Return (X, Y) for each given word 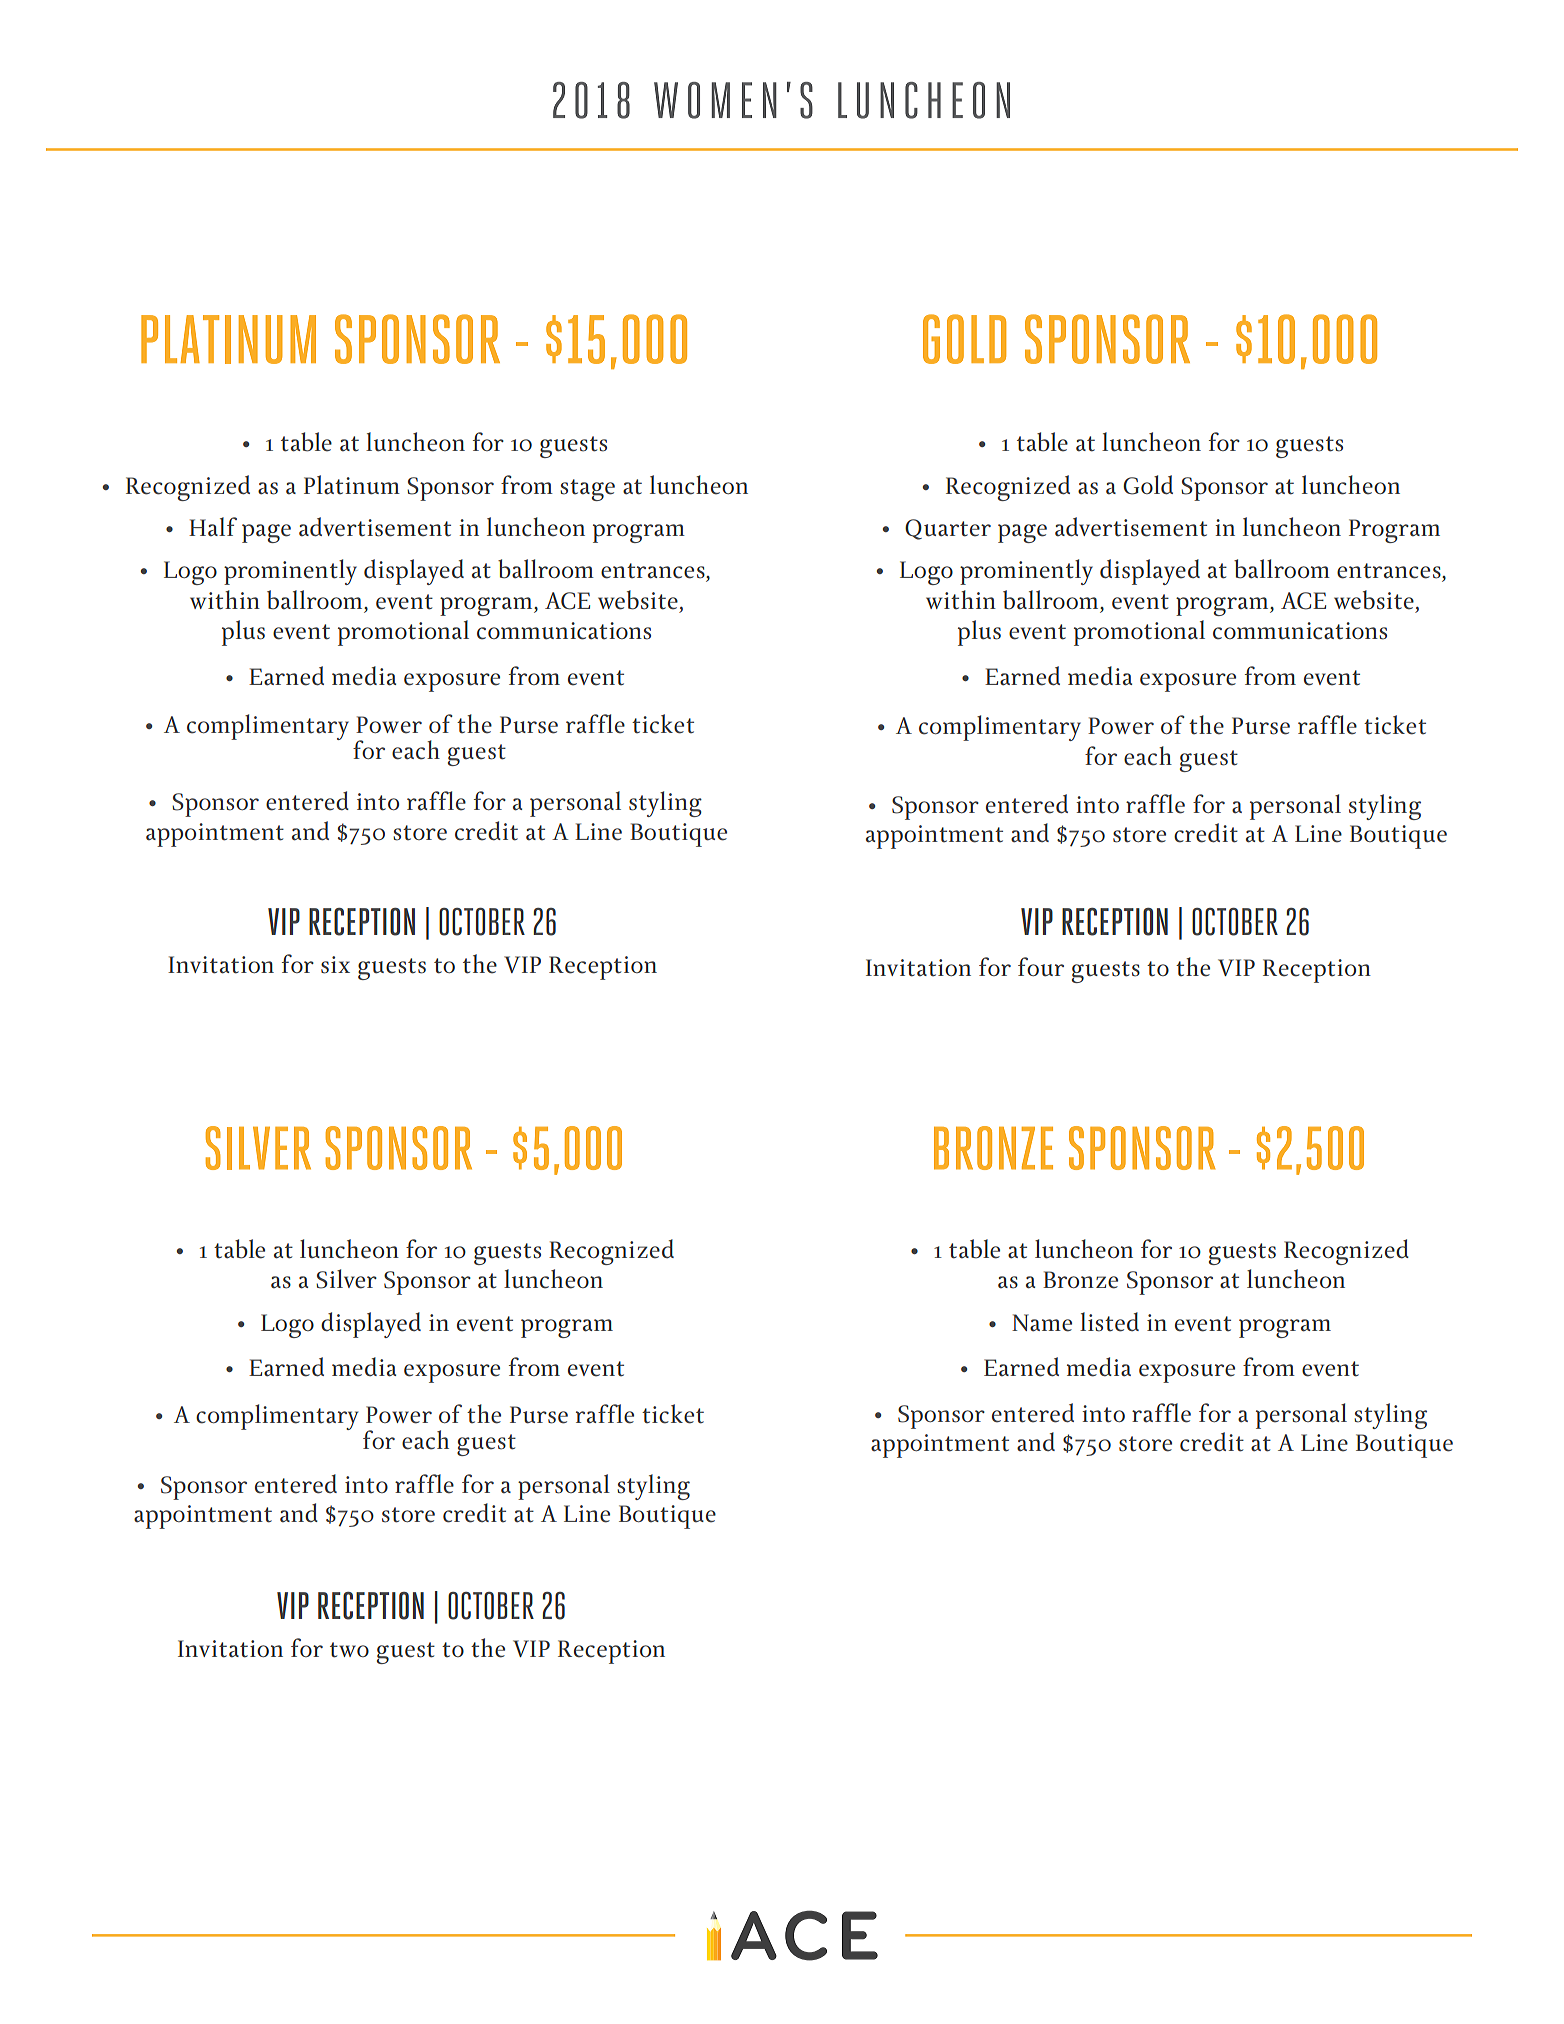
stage (587, 490)
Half (213, 526)
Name (1042, 1323)
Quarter (948, 529)
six (335, 965)
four (1041, 967)
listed (1109, 1322)
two (349, 1650)
